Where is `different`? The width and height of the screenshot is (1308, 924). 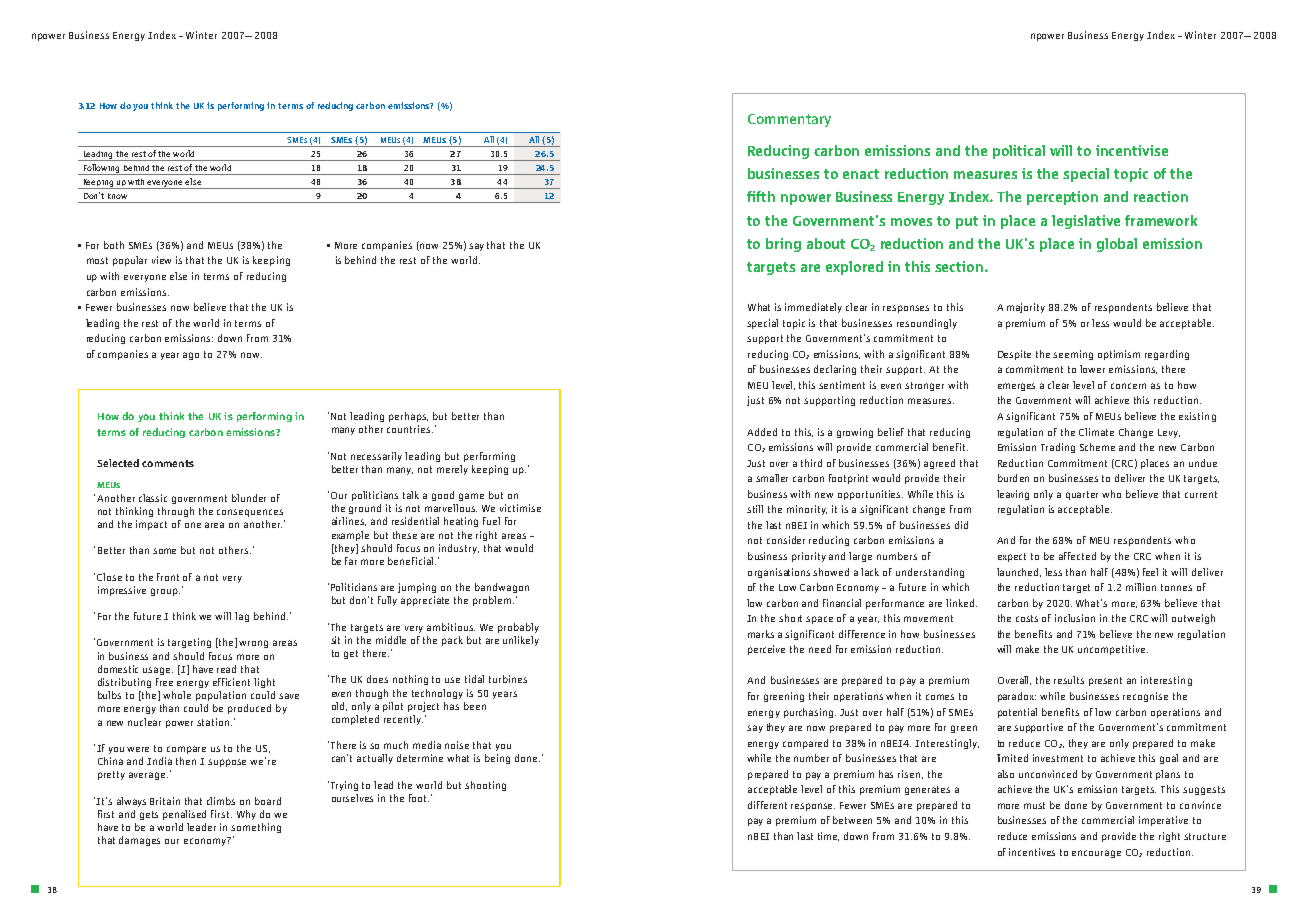 different is located at coordinates (767, 805).
